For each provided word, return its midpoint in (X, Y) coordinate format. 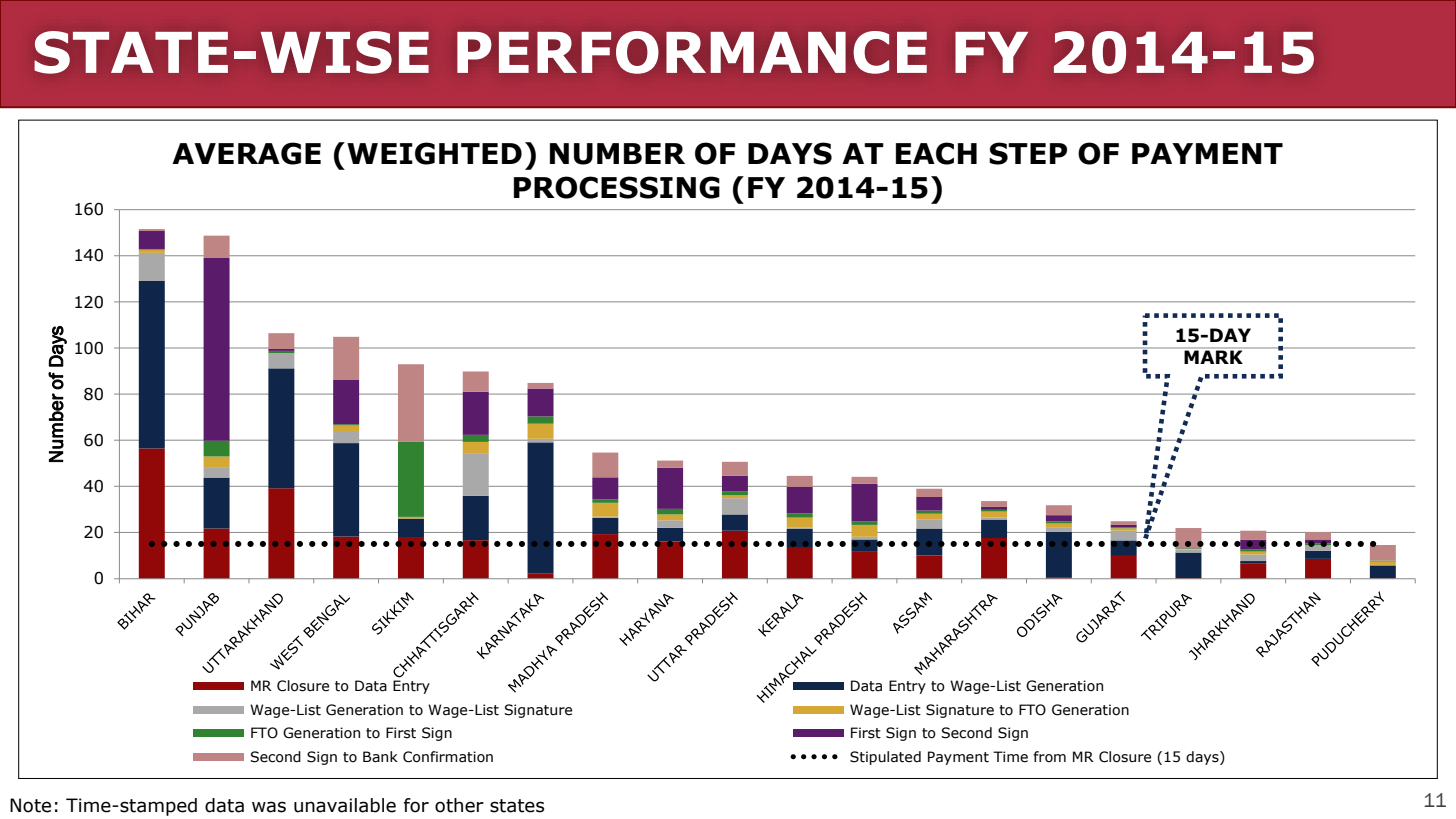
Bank (380, 757)
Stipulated (885, 758)
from (1049, 756)
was (269, 807)
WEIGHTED (434, 153)
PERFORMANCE (692, 52)
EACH (936, 153)
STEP (1028, 153)
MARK (1213, 356)
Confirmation (448, 757)
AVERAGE (246, 153)
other (459, 805)
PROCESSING (617, 187)
